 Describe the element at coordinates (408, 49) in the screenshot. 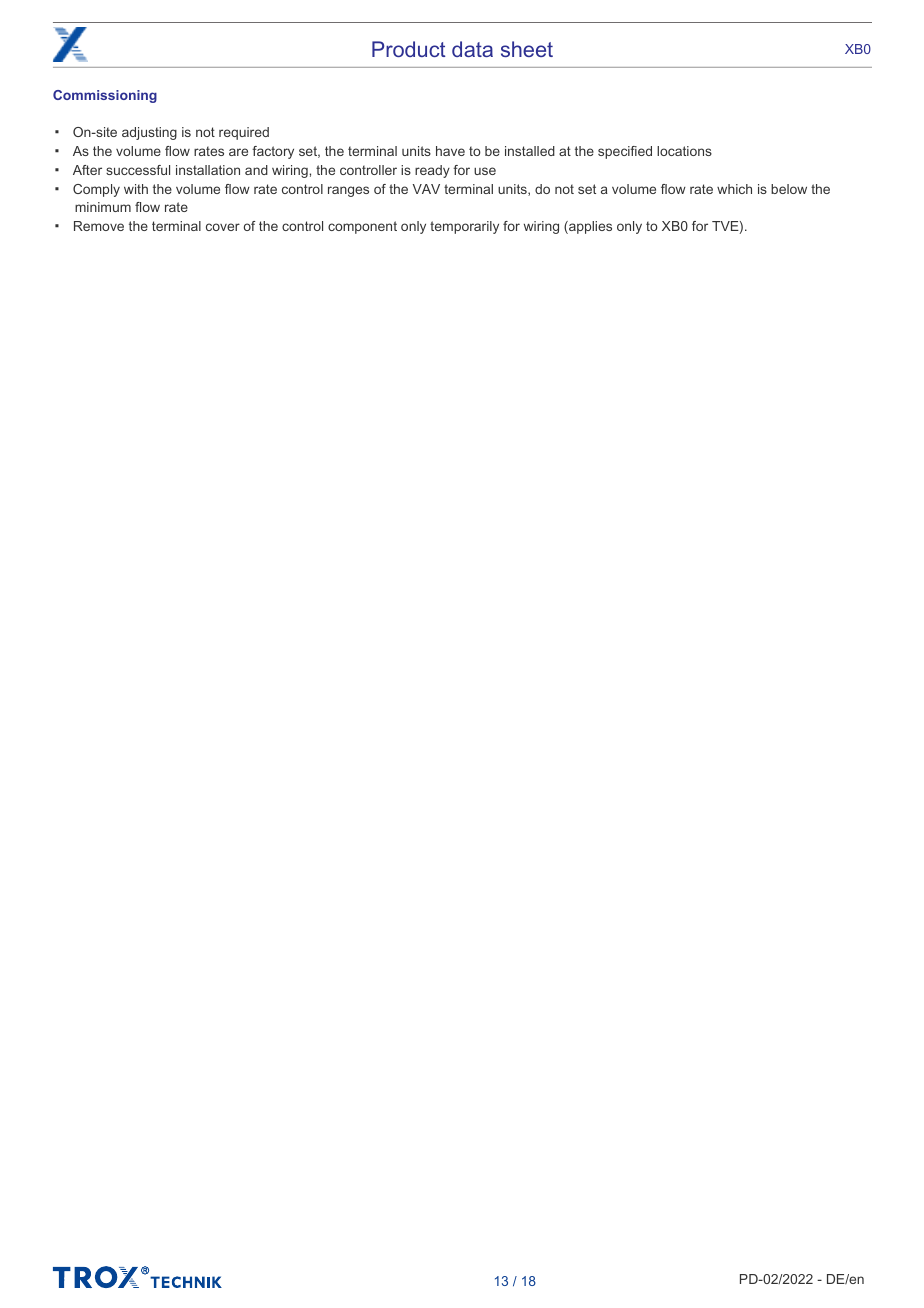

I see `Product` at that location.
